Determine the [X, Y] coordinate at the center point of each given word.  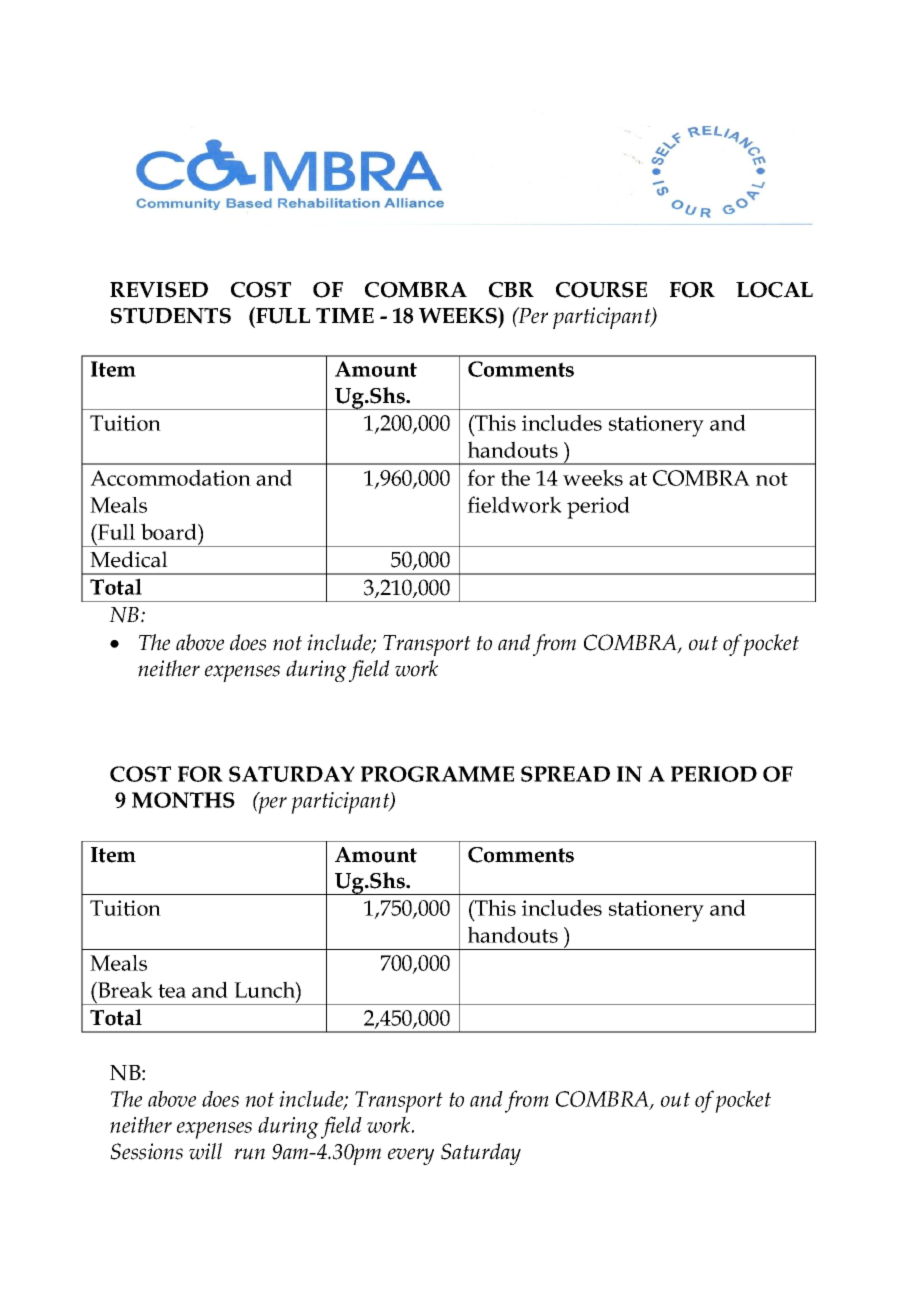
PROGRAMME [437, 774]
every [411, 1156]
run [249, 1154]
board [170, 531]
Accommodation [170, 477]
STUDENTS [171, 316]
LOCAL [774, 290]
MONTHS [183, 800]
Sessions [146, 1151]
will [205, 1151]
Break [124, 989]
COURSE [601, 290]
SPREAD [565, 774]
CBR [511, 290]
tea [172, 991]
